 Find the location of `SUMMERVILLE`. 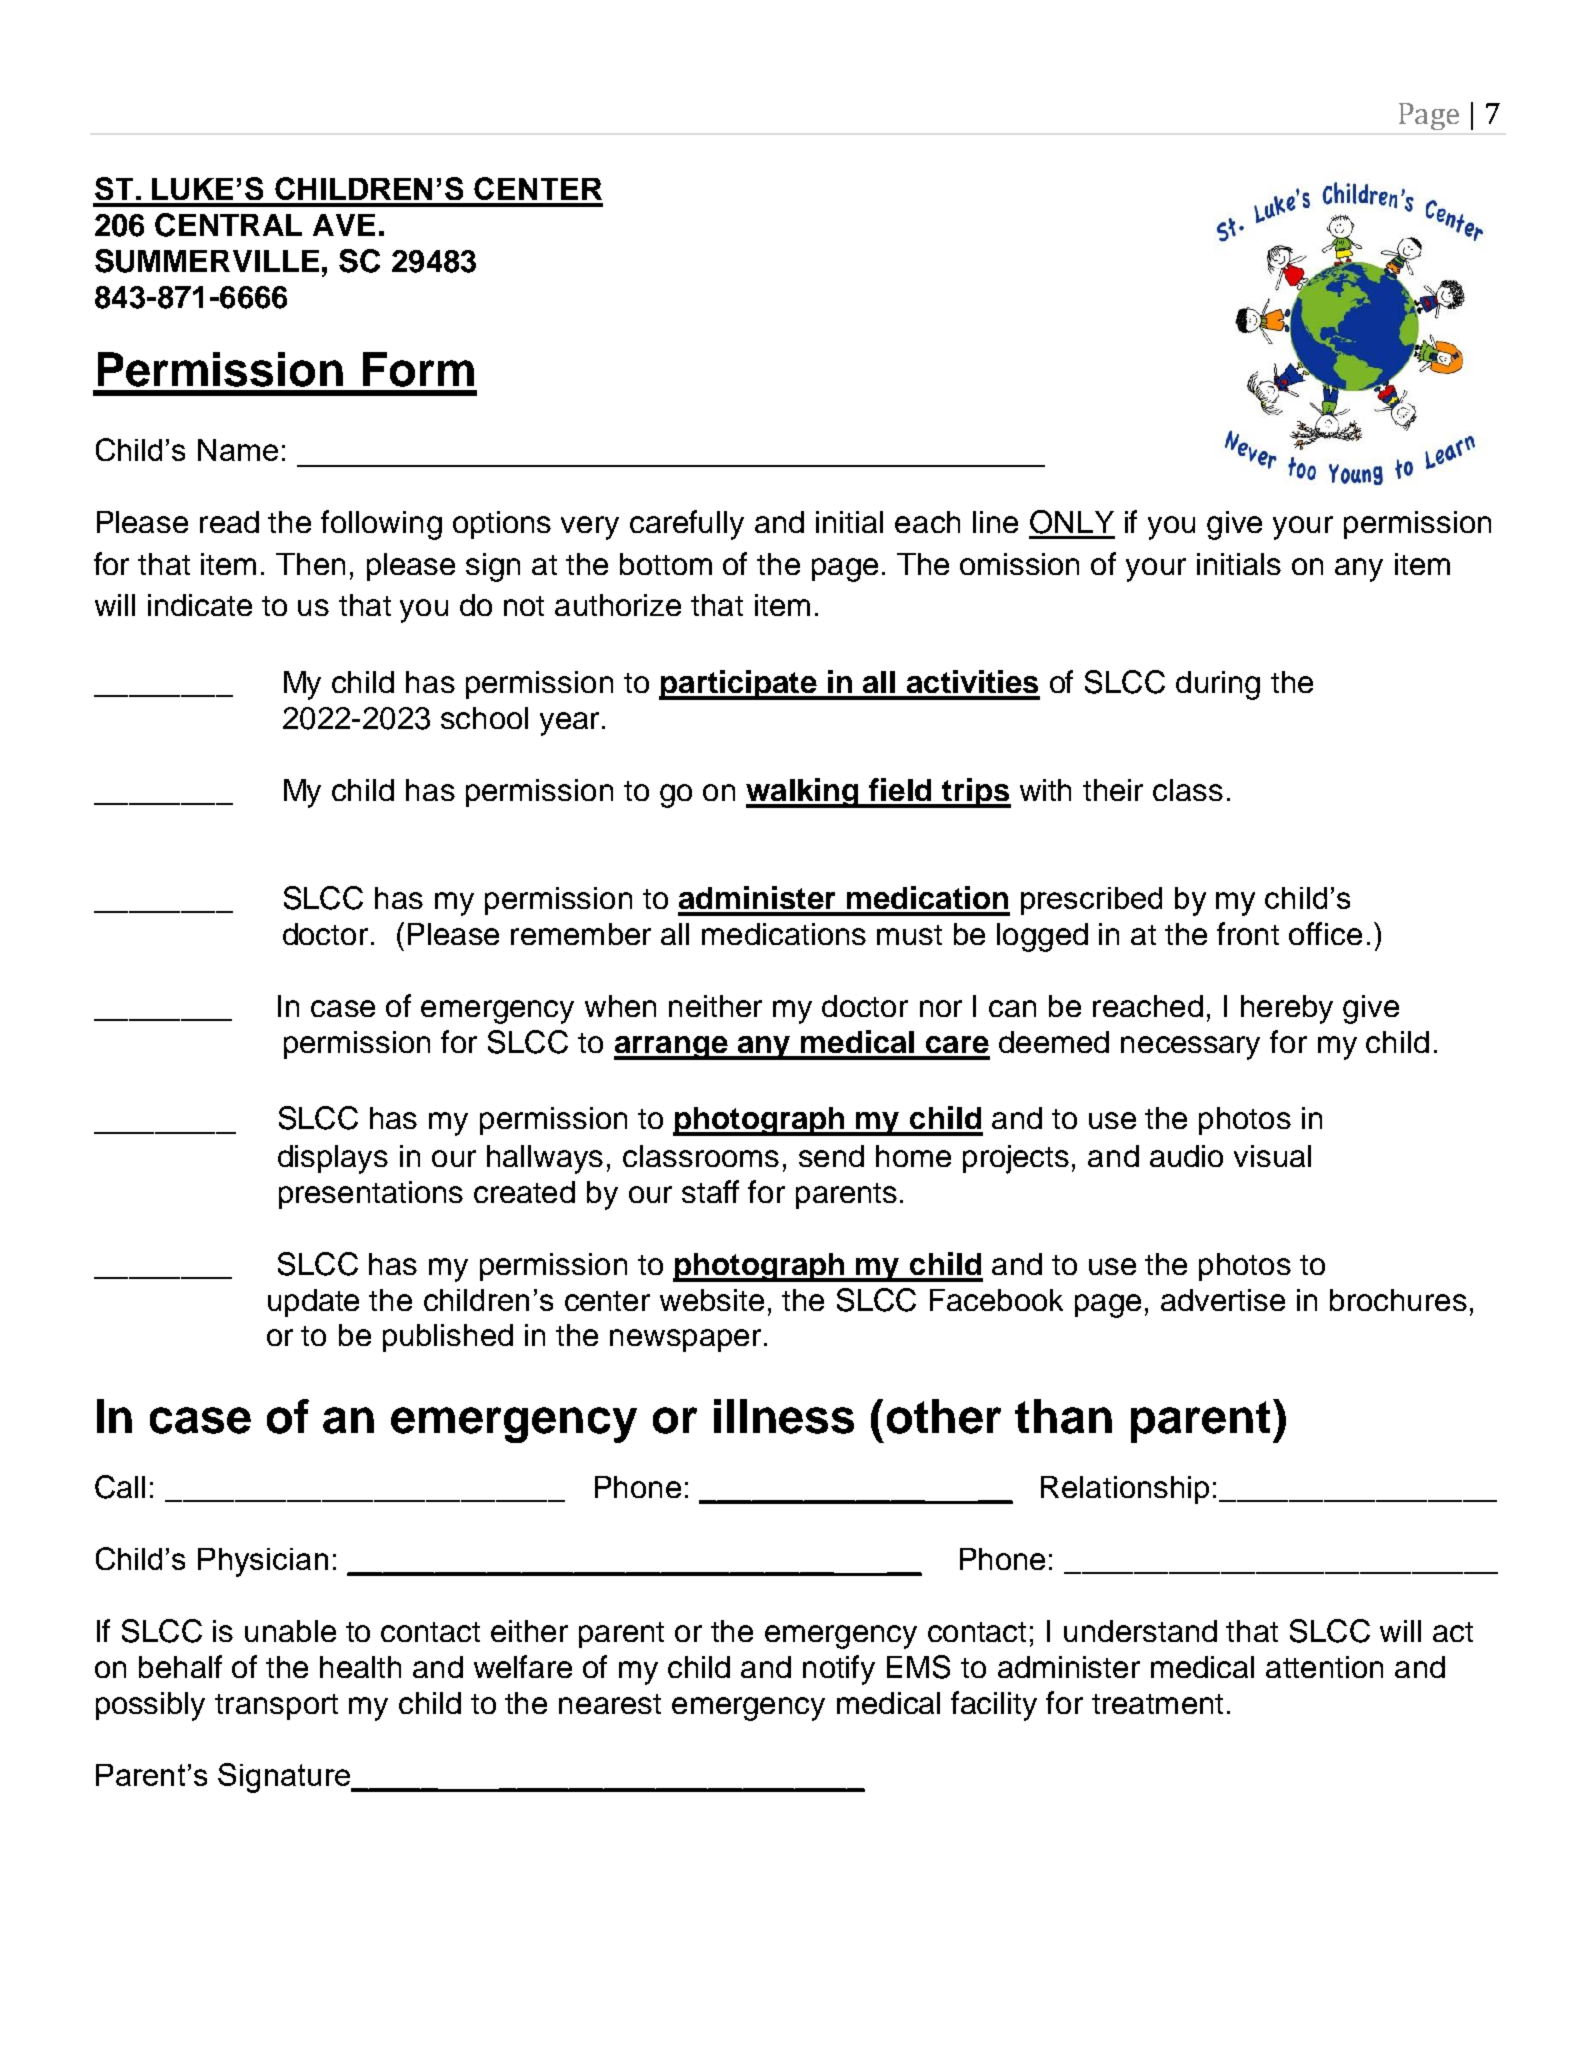

SUMMERVILLE is located at coordinates (207, 261).
